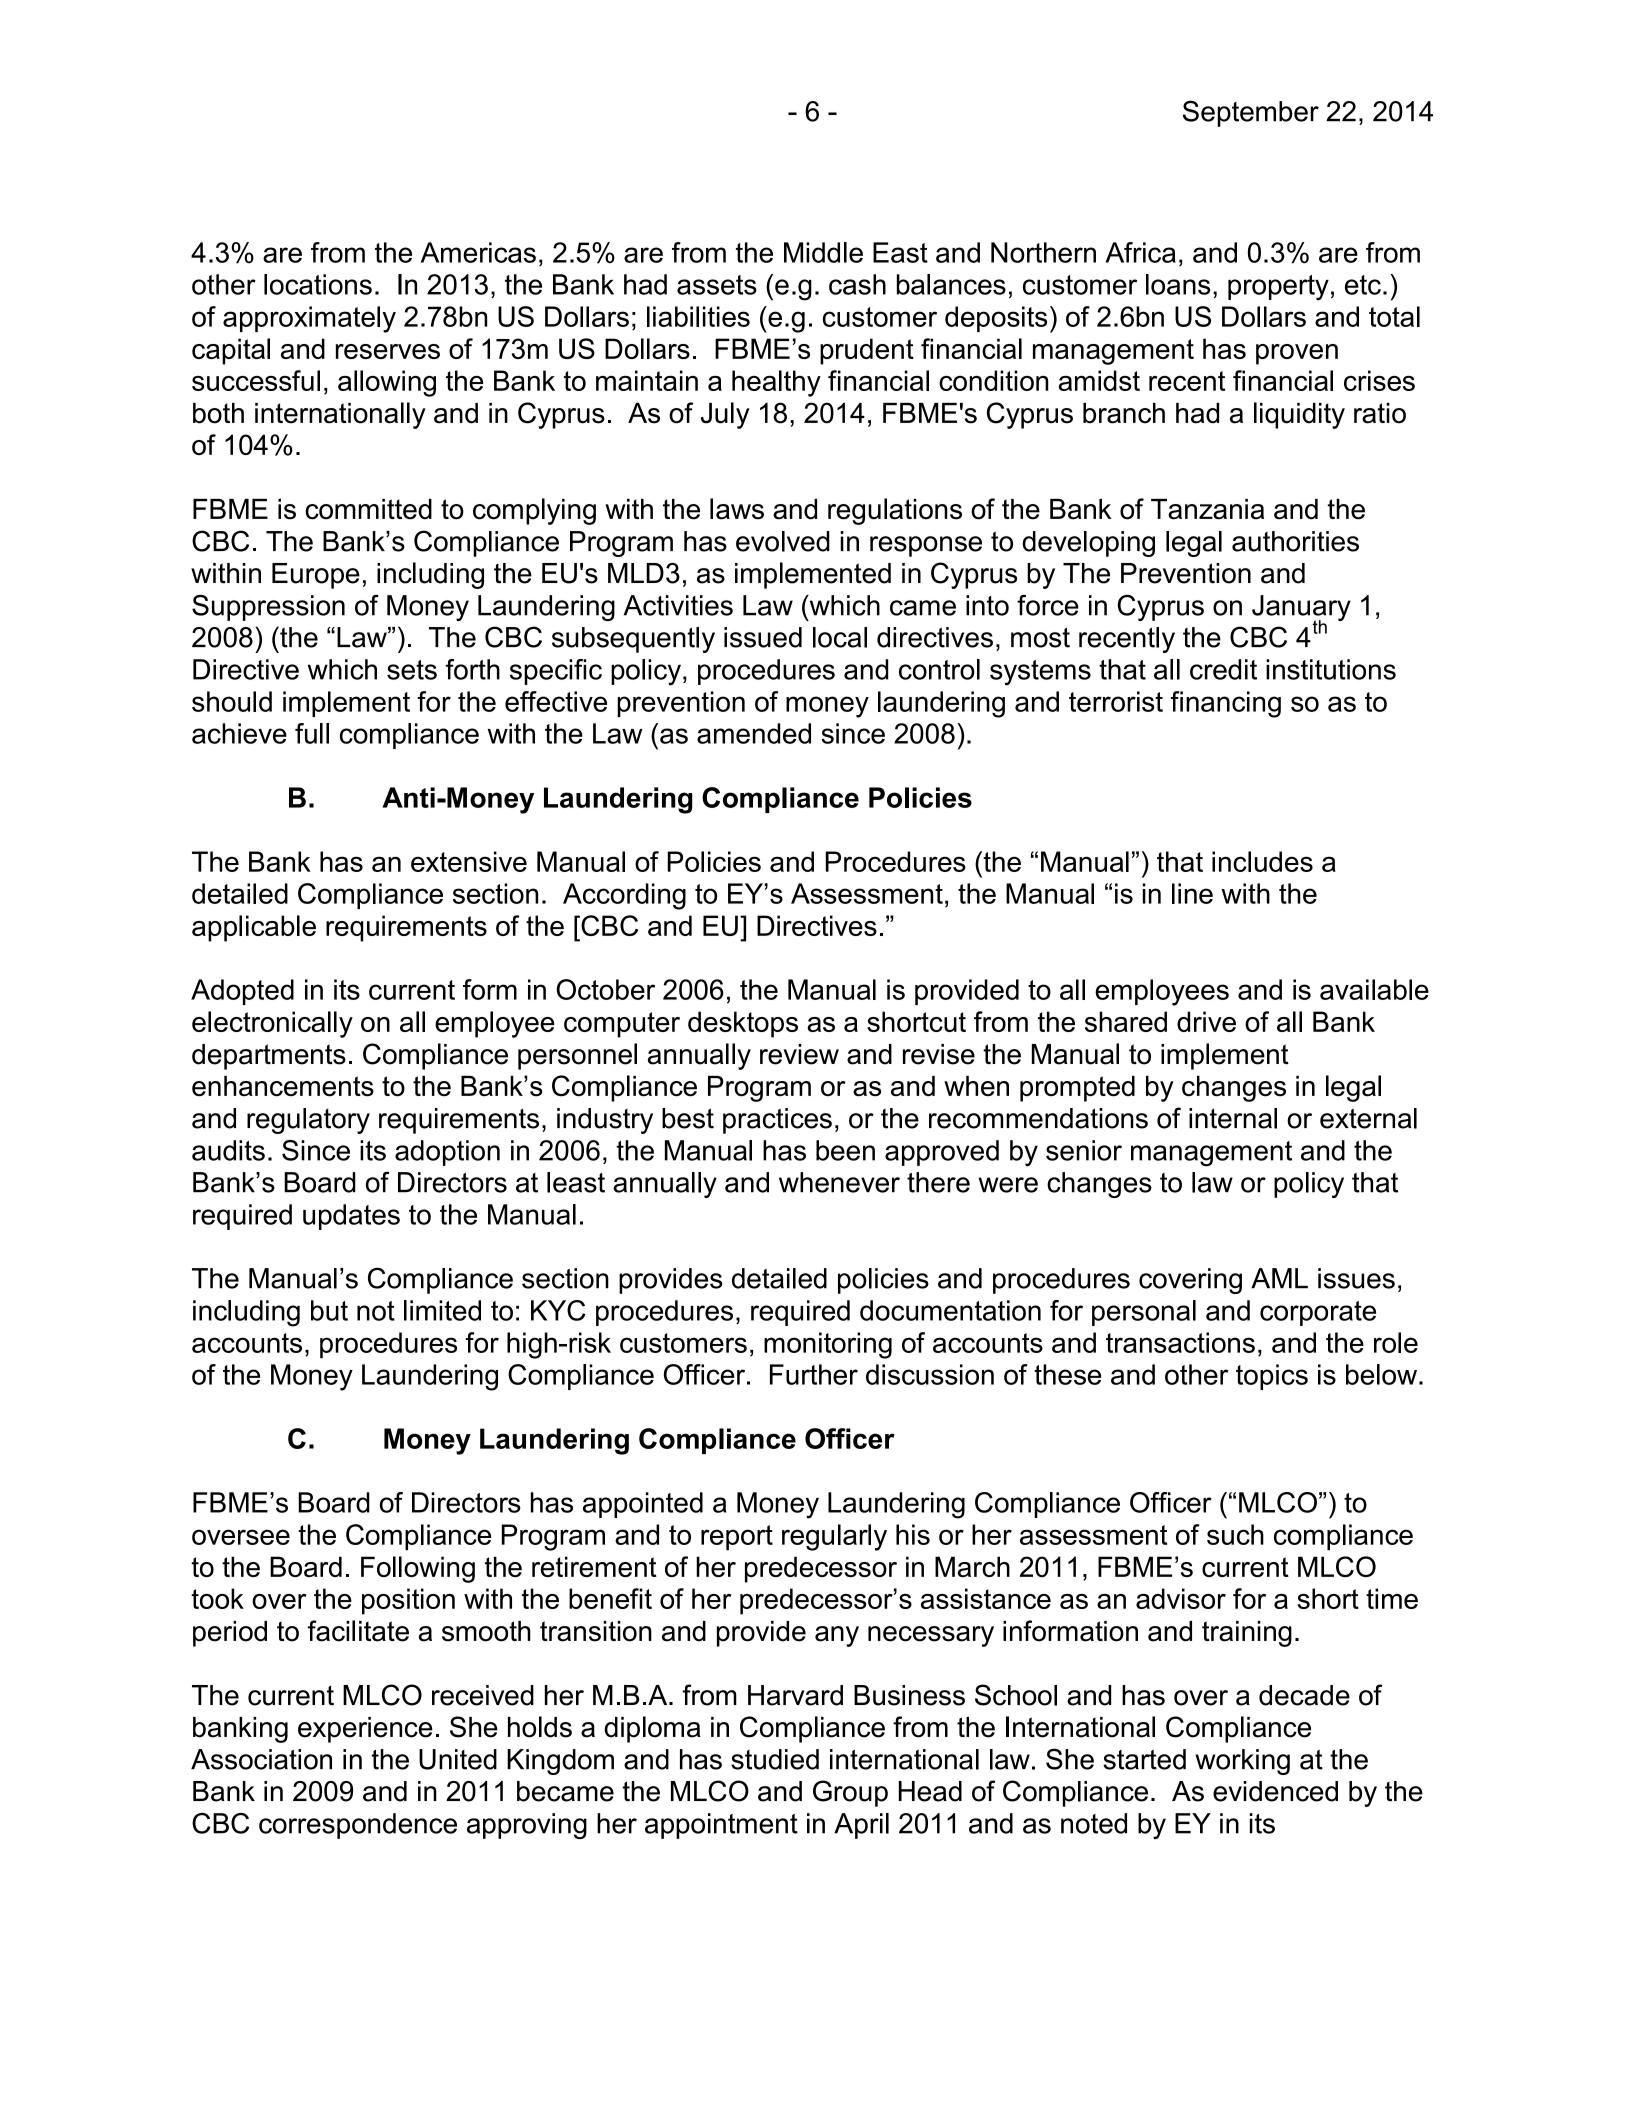 This screenshot has height=2105, width=1626. Describe the element at coordinates (823, 252) in the screenshot. I see `Middle` at that location.
